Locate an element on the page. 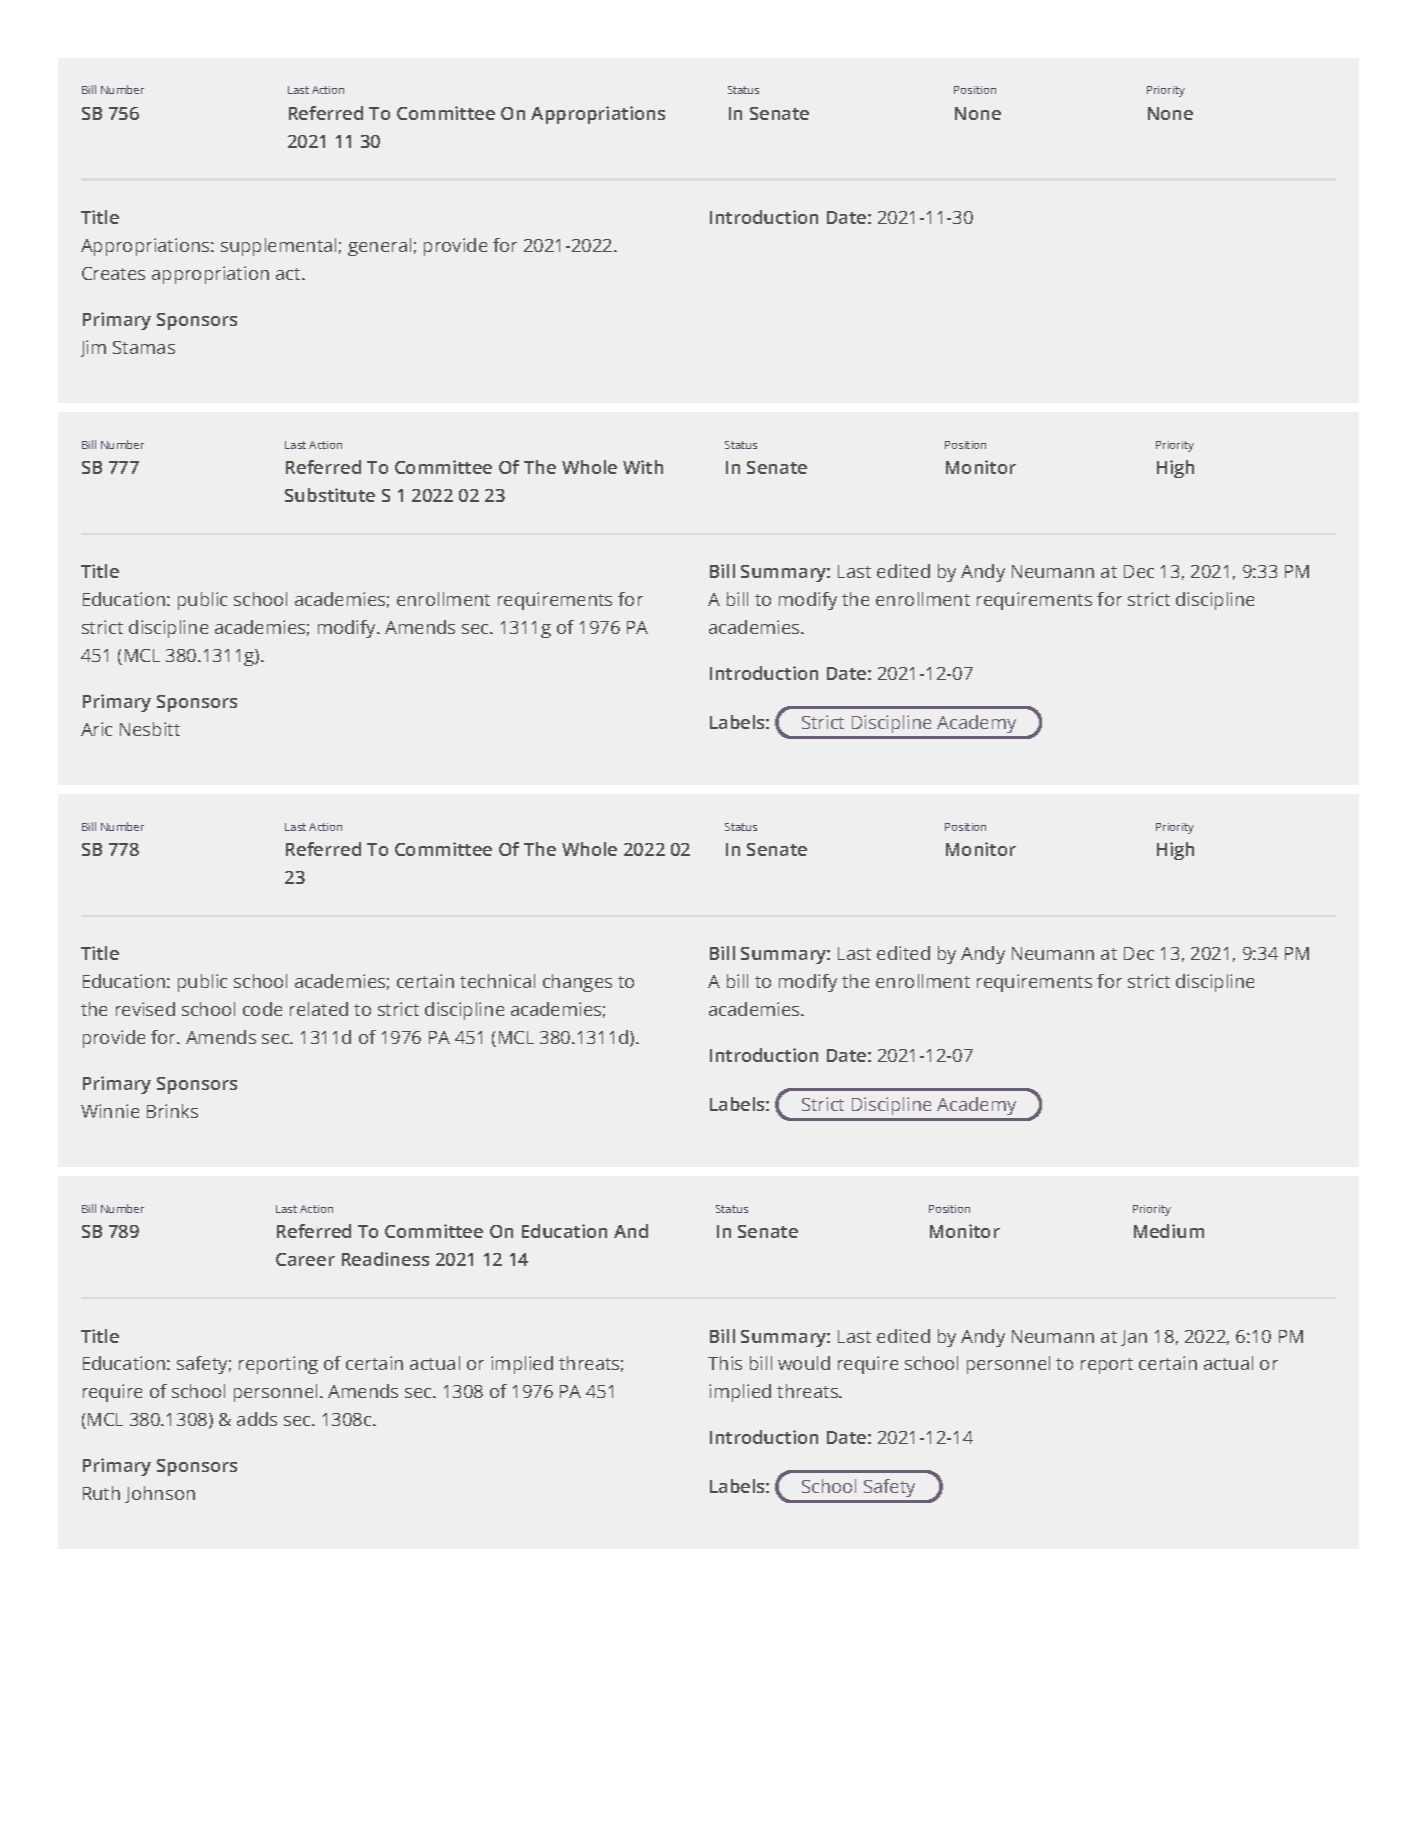 The width and height of the page is (1417, 1834). Winnie is located at coordinates (110, 1111).
